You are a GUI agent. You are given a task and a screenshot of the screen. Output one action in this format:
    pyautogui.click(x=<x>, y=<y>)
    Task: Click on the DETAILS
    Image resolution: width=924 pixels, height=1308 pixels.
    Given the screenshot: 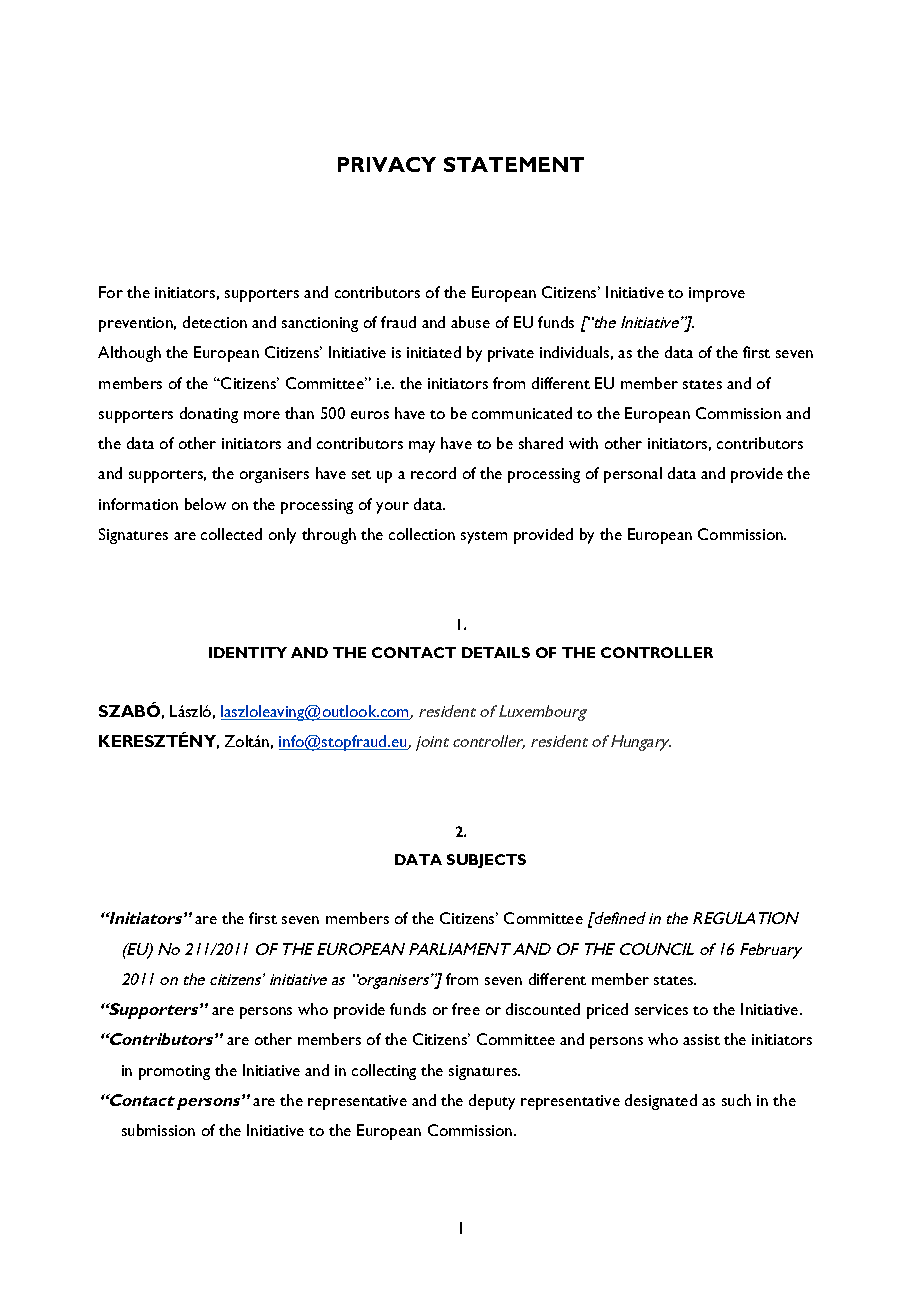 What is the action you would take?
    pyautogui.click(x=496, y=652)
